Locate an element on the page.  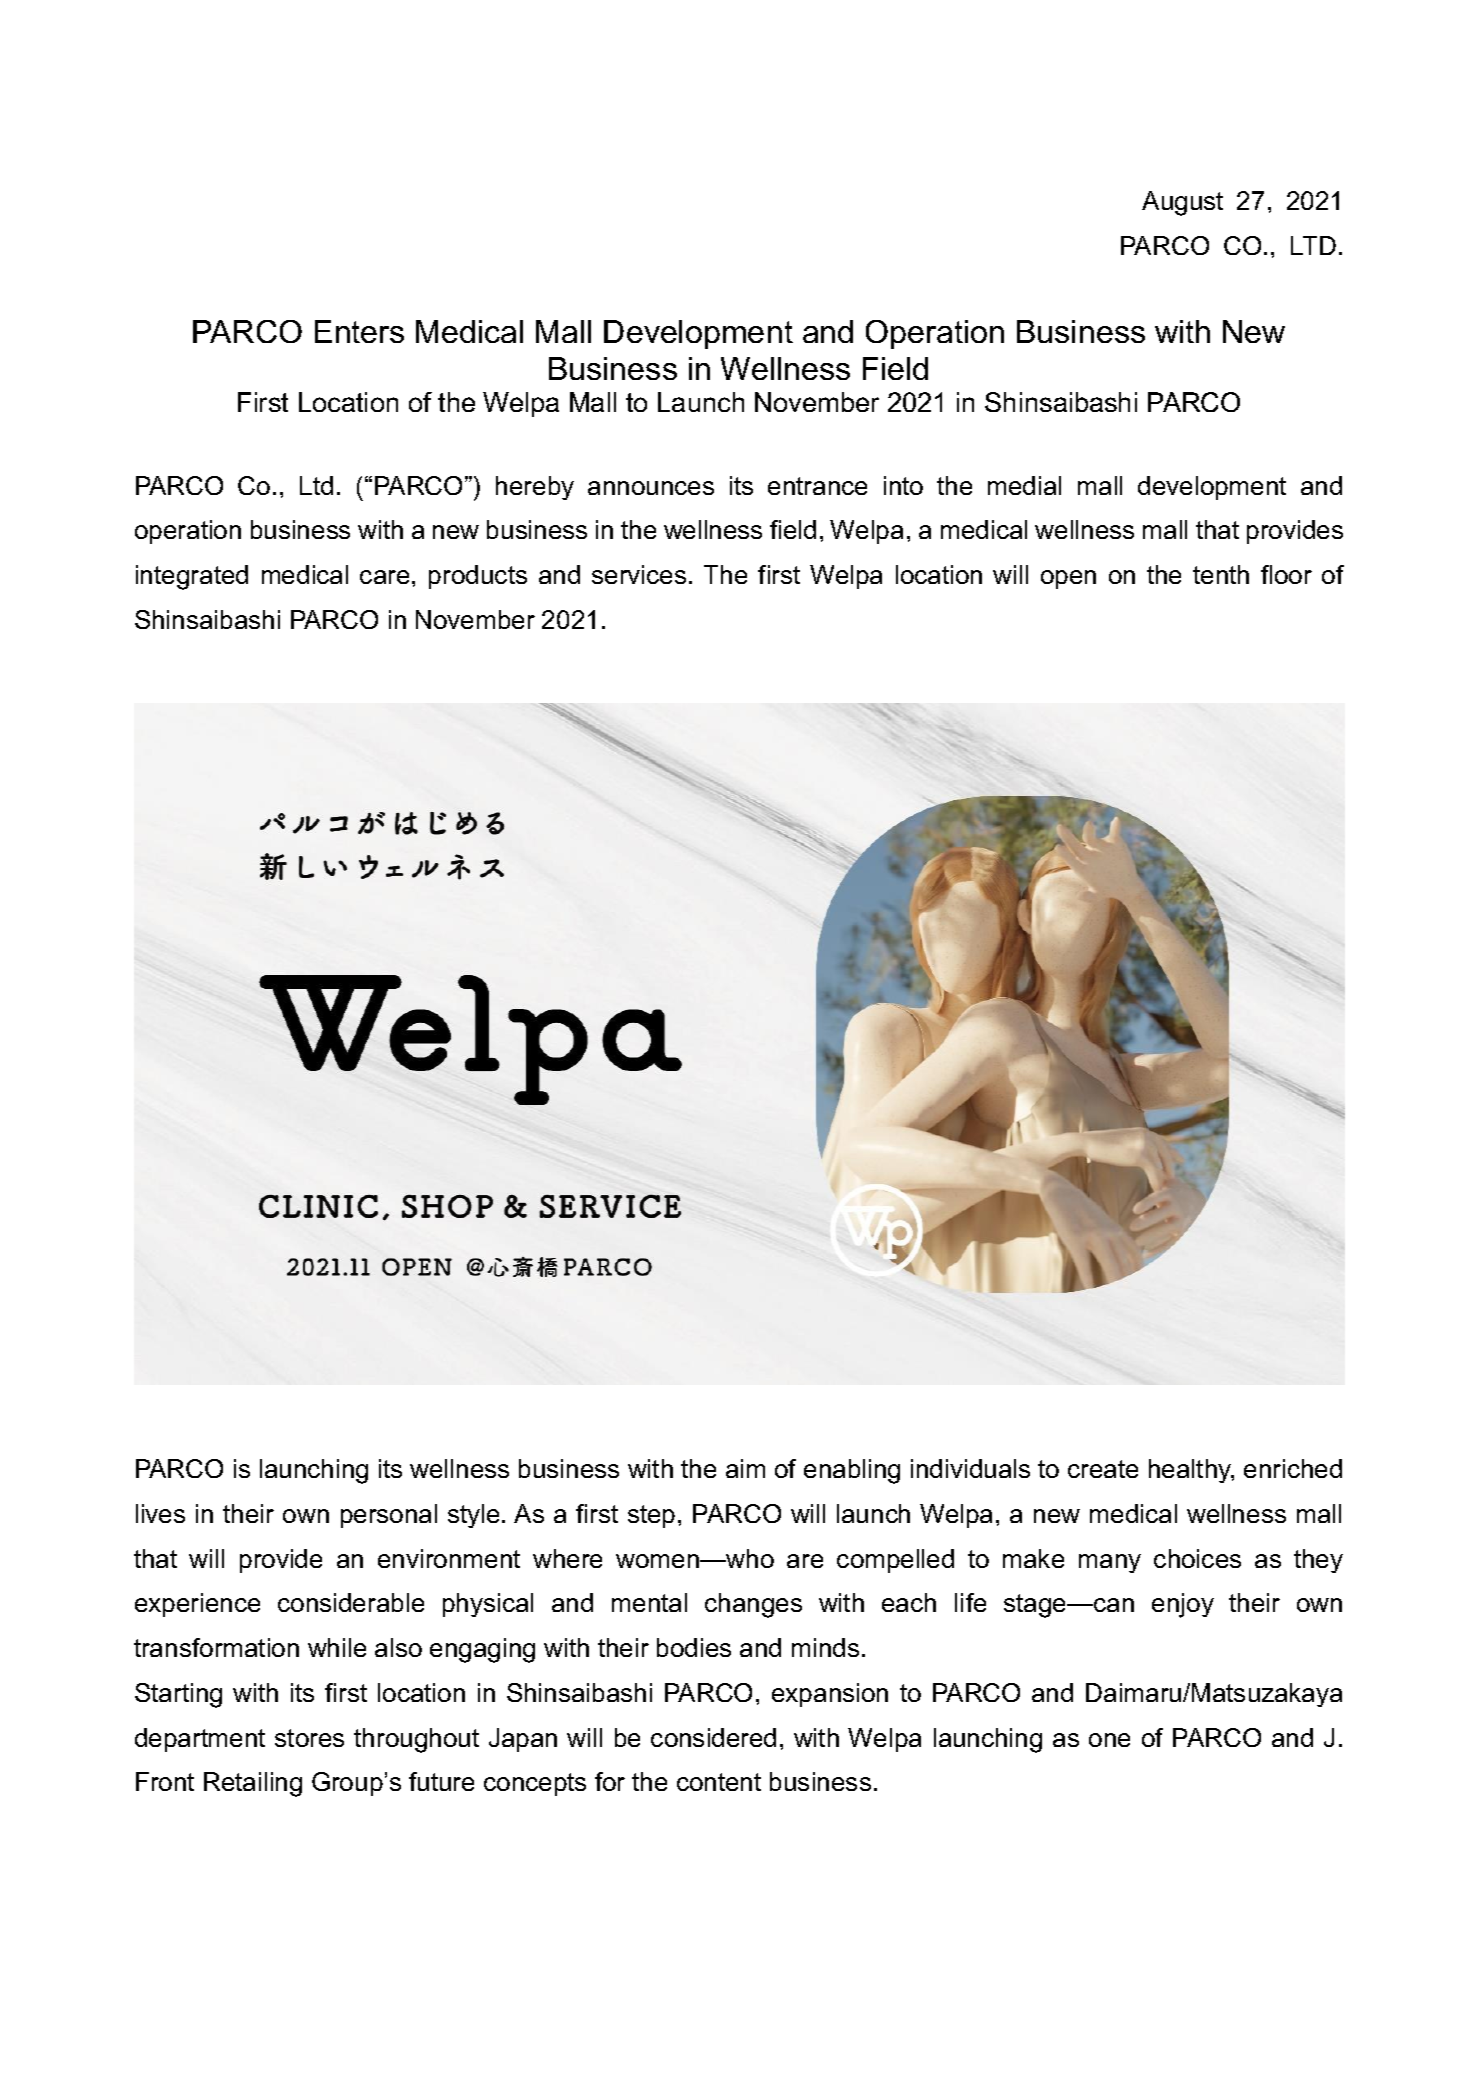
August is located at coordinates (1182, 203).
